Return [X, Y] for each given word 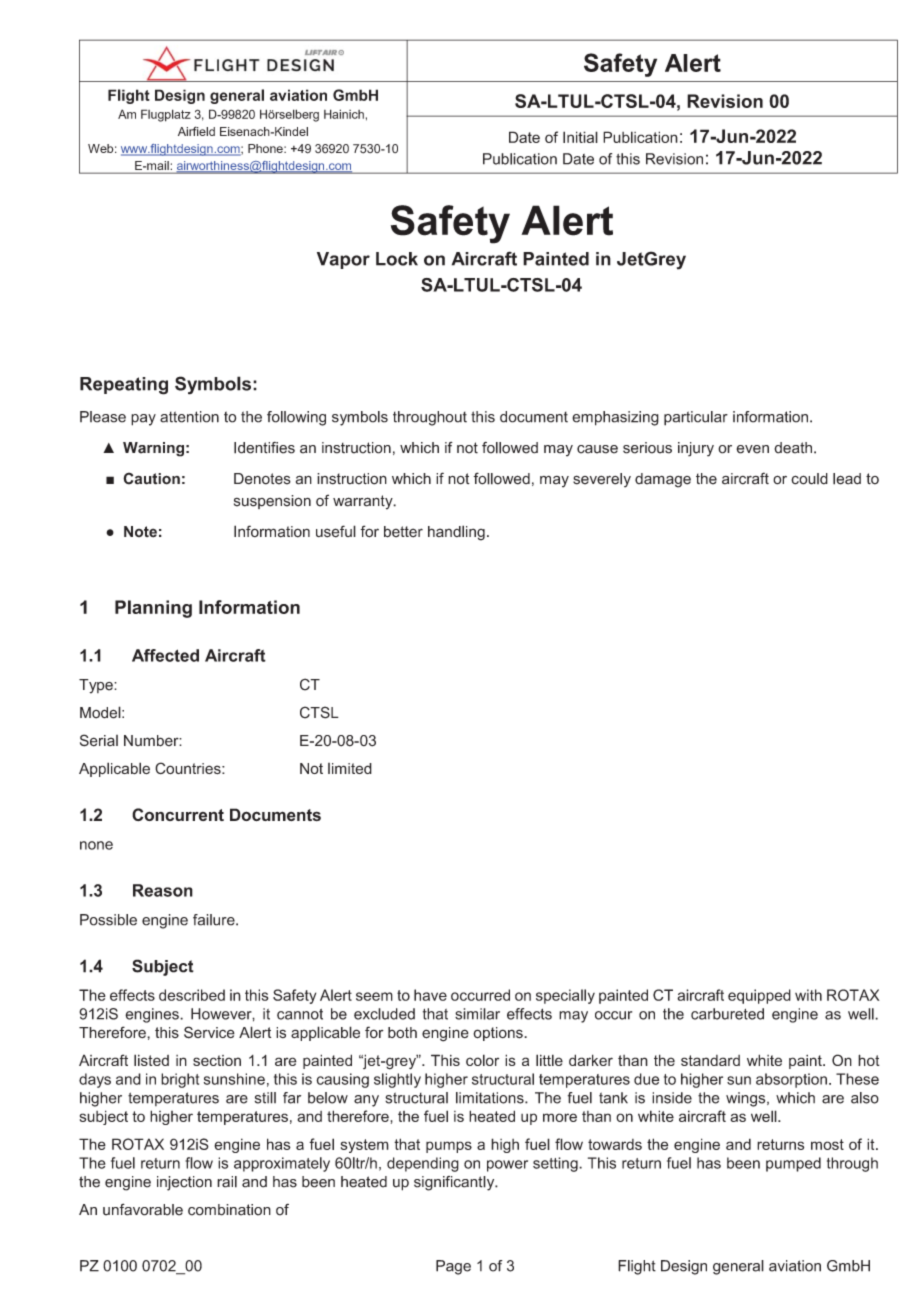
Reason [163, 890]
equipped [759, 996]
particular [696, 418]
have [430, 995]
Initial [580, 137]
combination [229, 1210]
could [809, 479]
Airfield [196, 131]
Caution [151, 478]
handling [456, 533]
